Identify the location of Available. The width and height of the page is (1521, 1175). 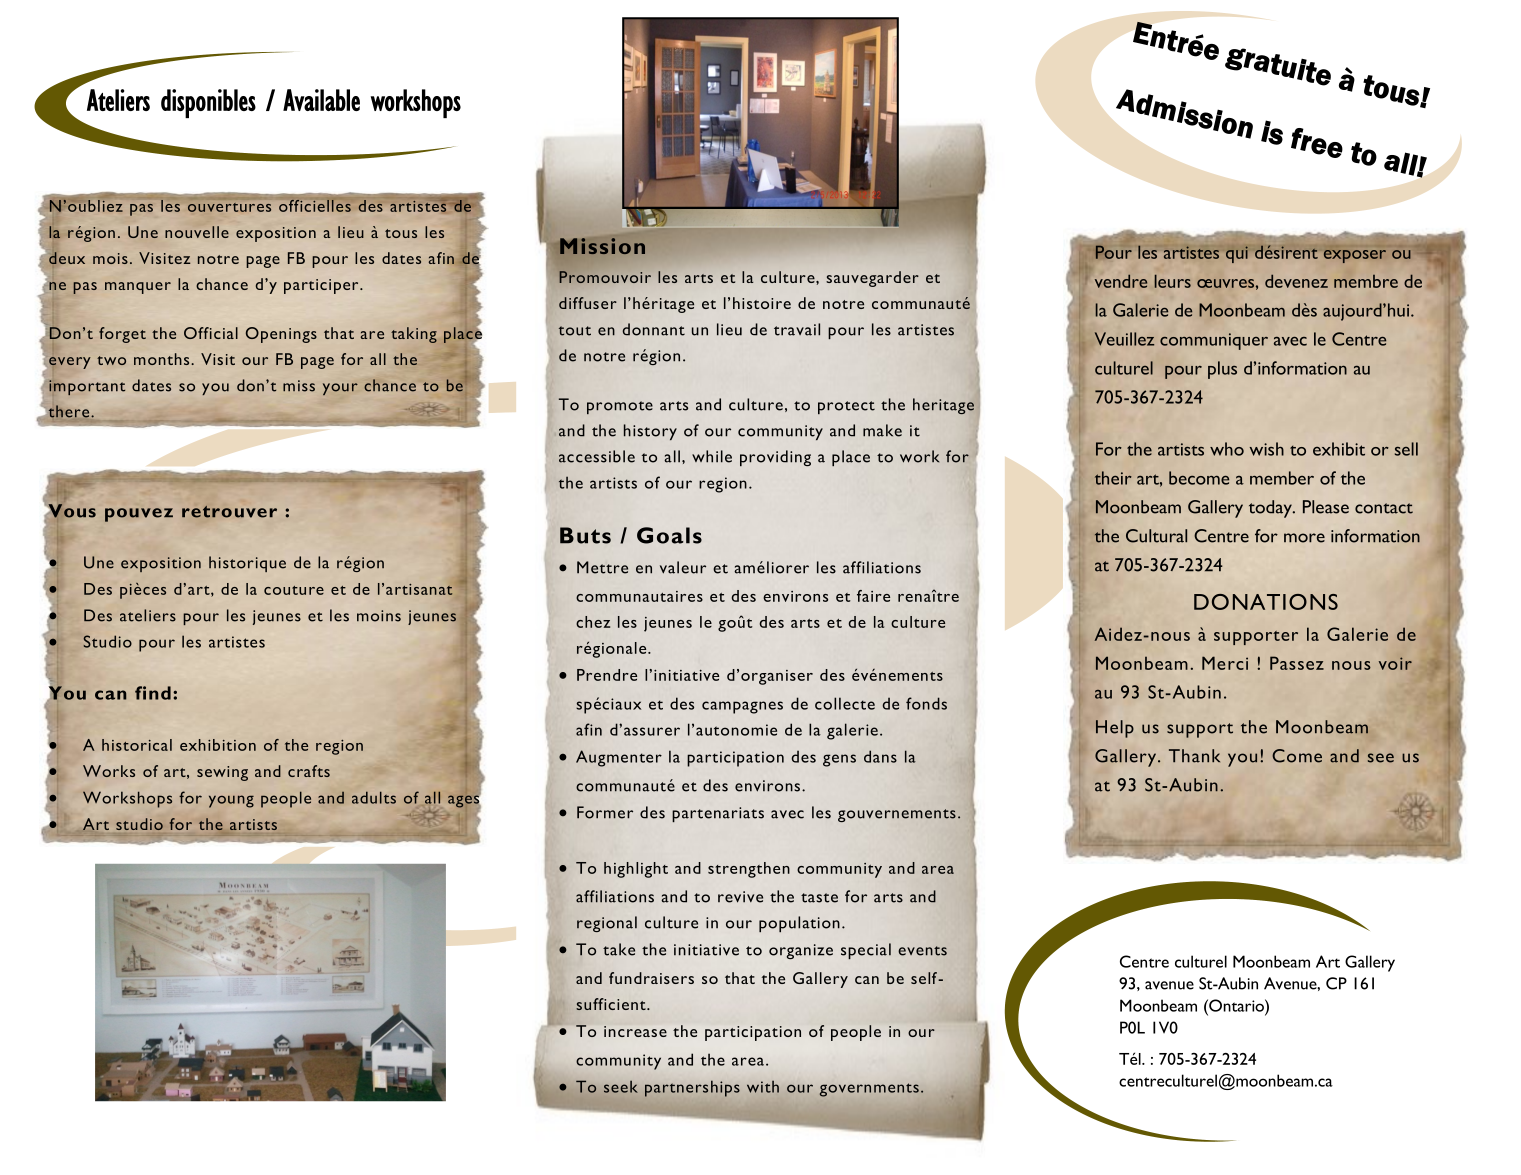
(321, 100).
